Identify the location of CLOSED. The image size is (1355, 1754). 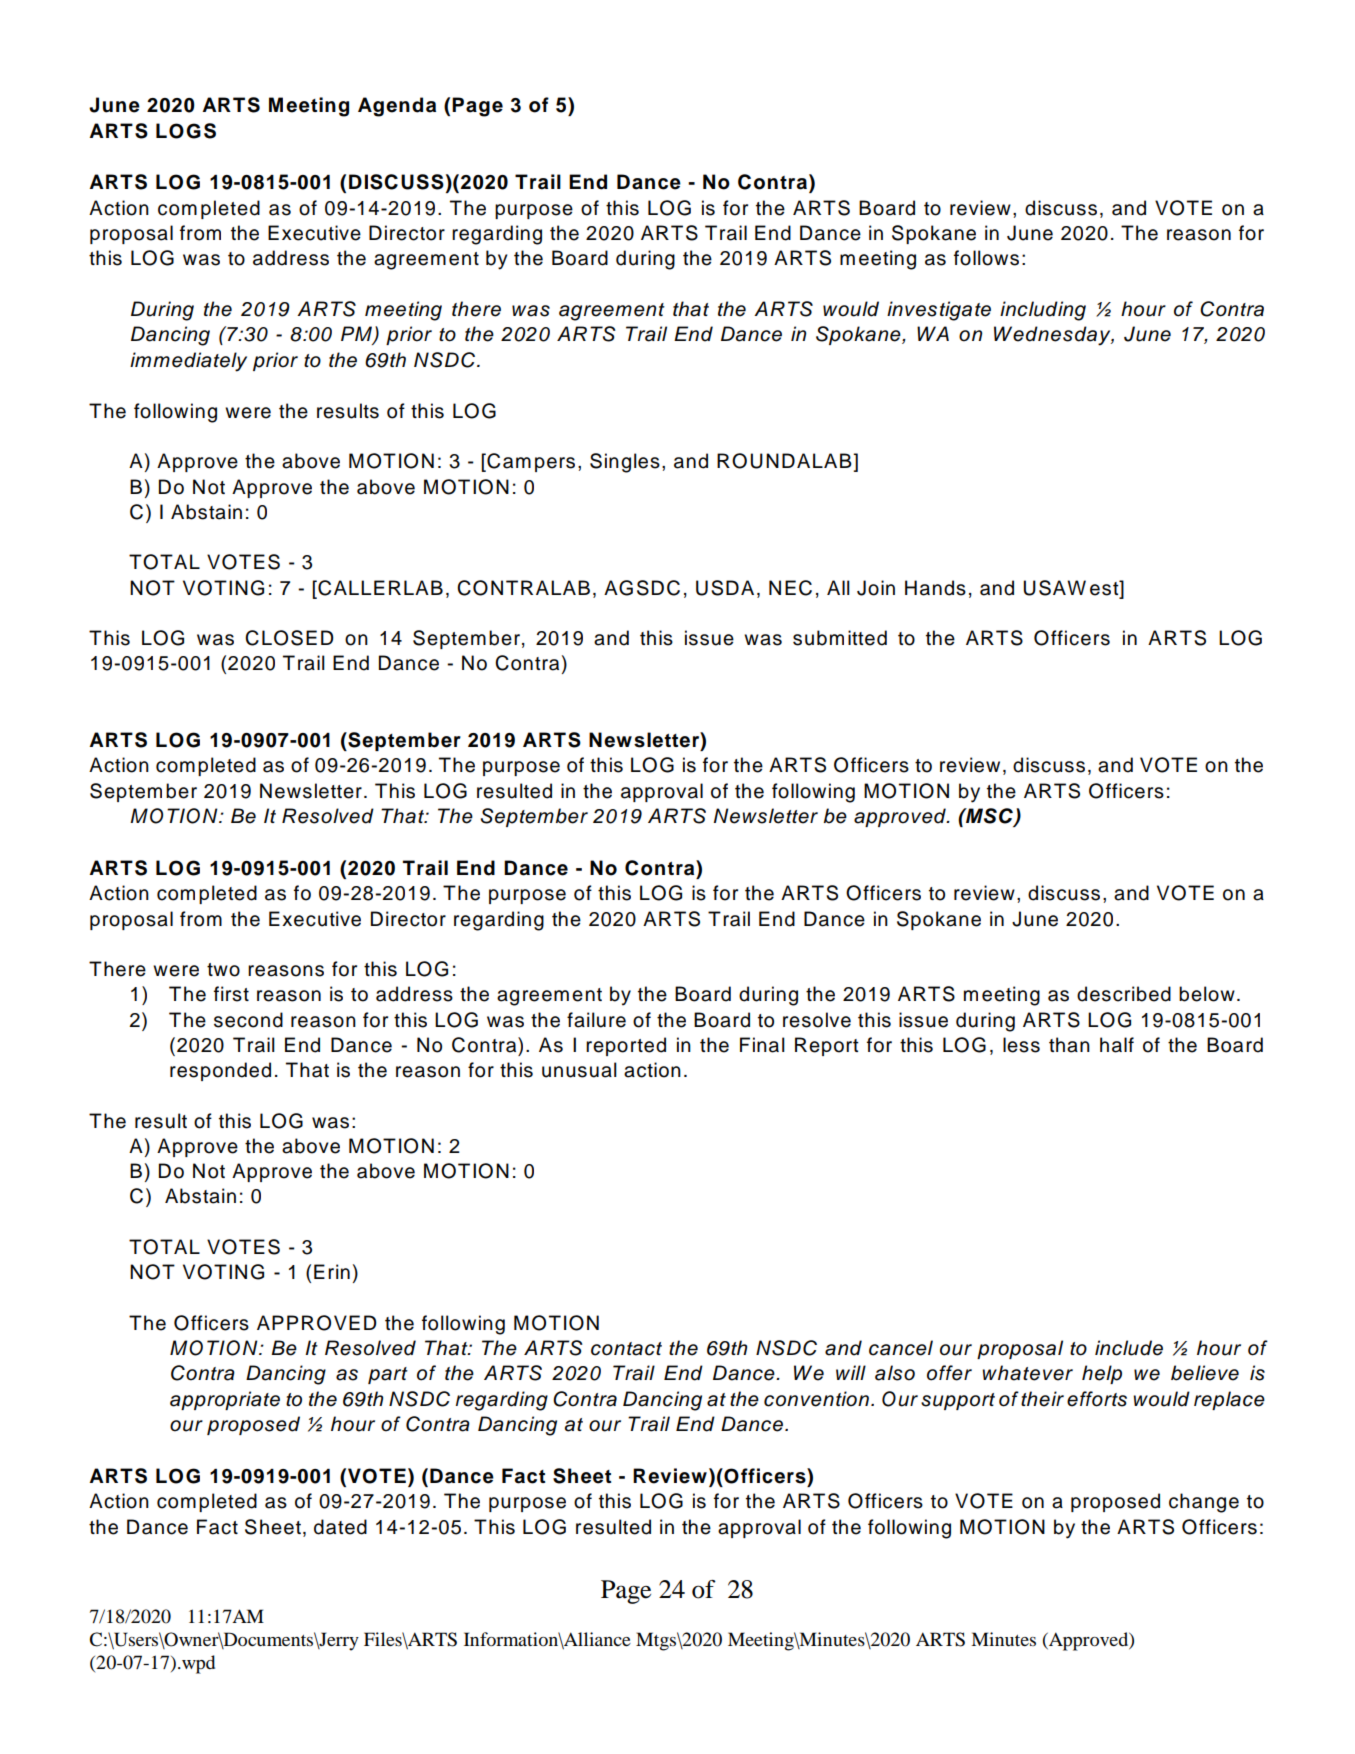
(289, 638).
